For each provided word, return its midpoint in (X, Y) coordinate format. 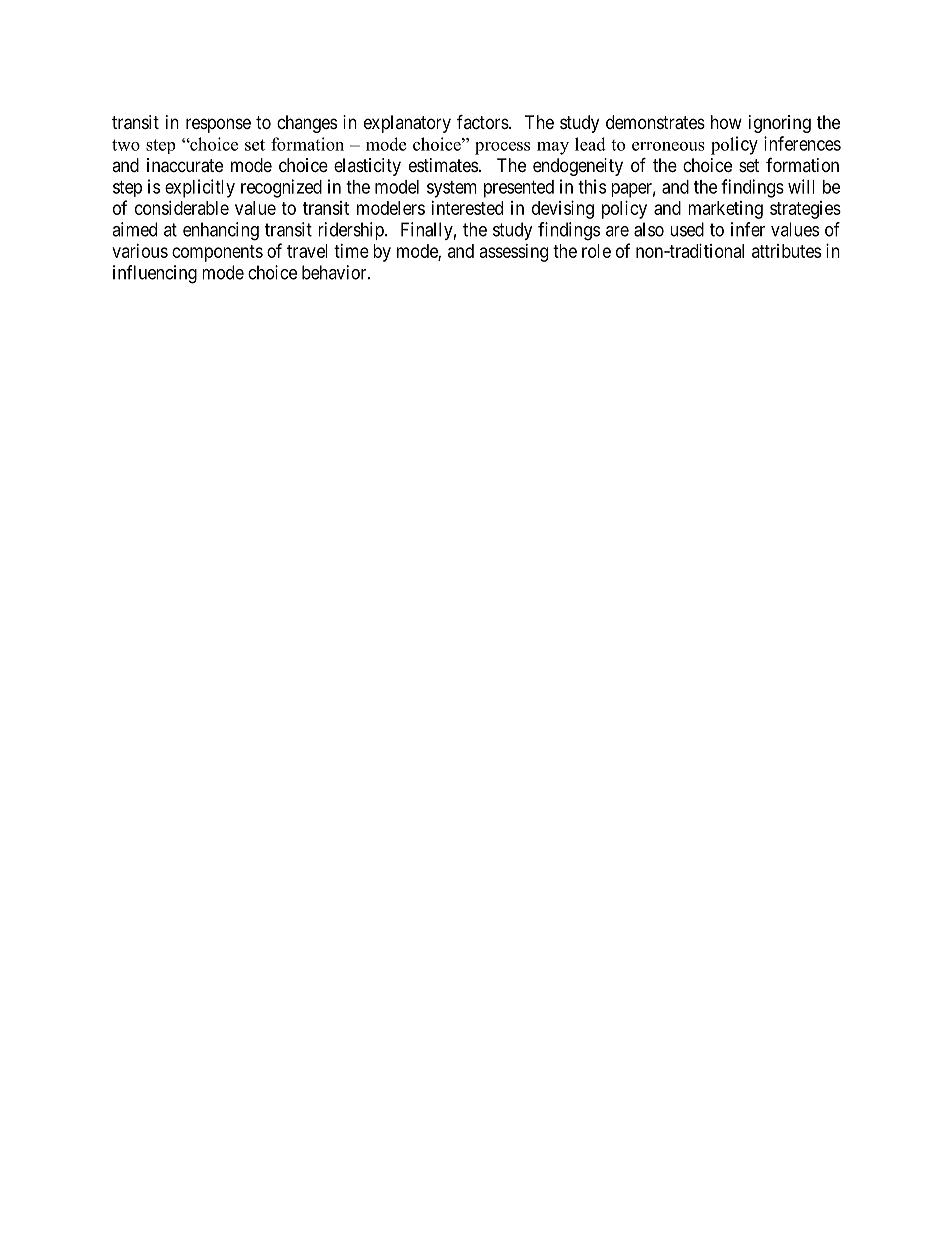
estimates (443, 165)
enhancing (221, 231)
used (687, 229)
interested (467, 208)
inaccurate (185, 165)
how (726, 122)
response (218, 125)
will (801, 186)
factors (483, 121)
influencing (155, 274)
